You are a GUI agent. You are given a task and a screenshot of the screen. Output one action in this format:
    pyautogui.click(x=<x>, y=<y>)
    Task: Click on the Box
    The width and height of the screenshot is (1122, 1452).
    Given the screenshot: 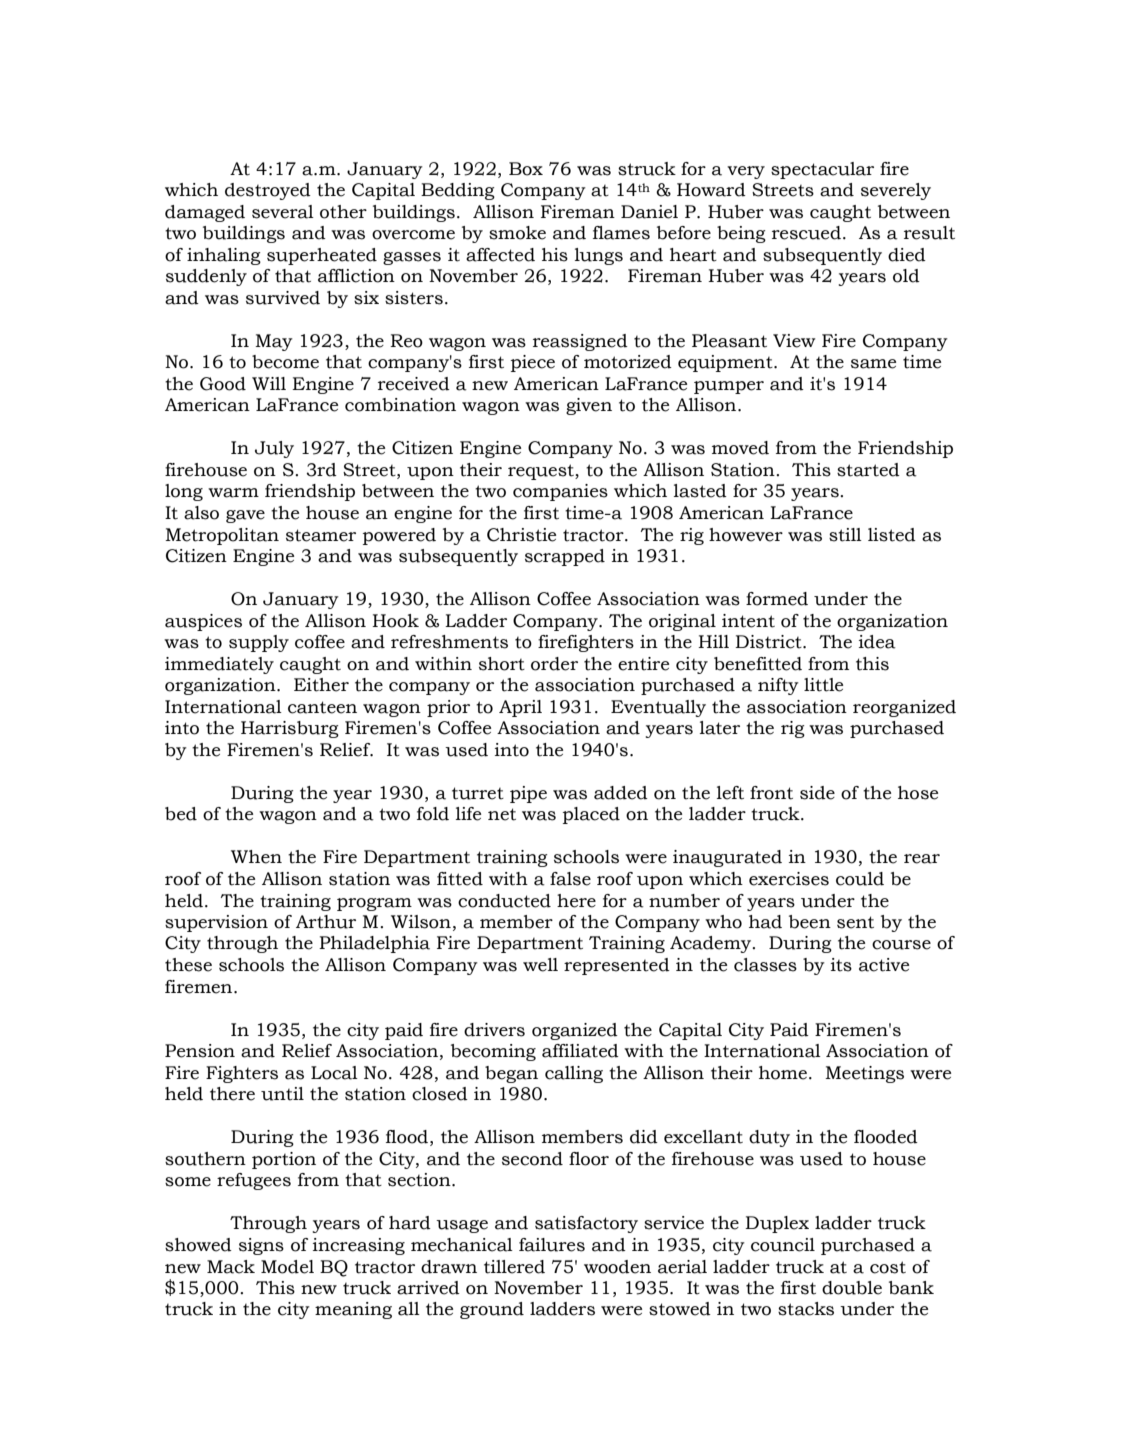 What is the action you would take?
    pyautogui.click(x=526, y=169)
